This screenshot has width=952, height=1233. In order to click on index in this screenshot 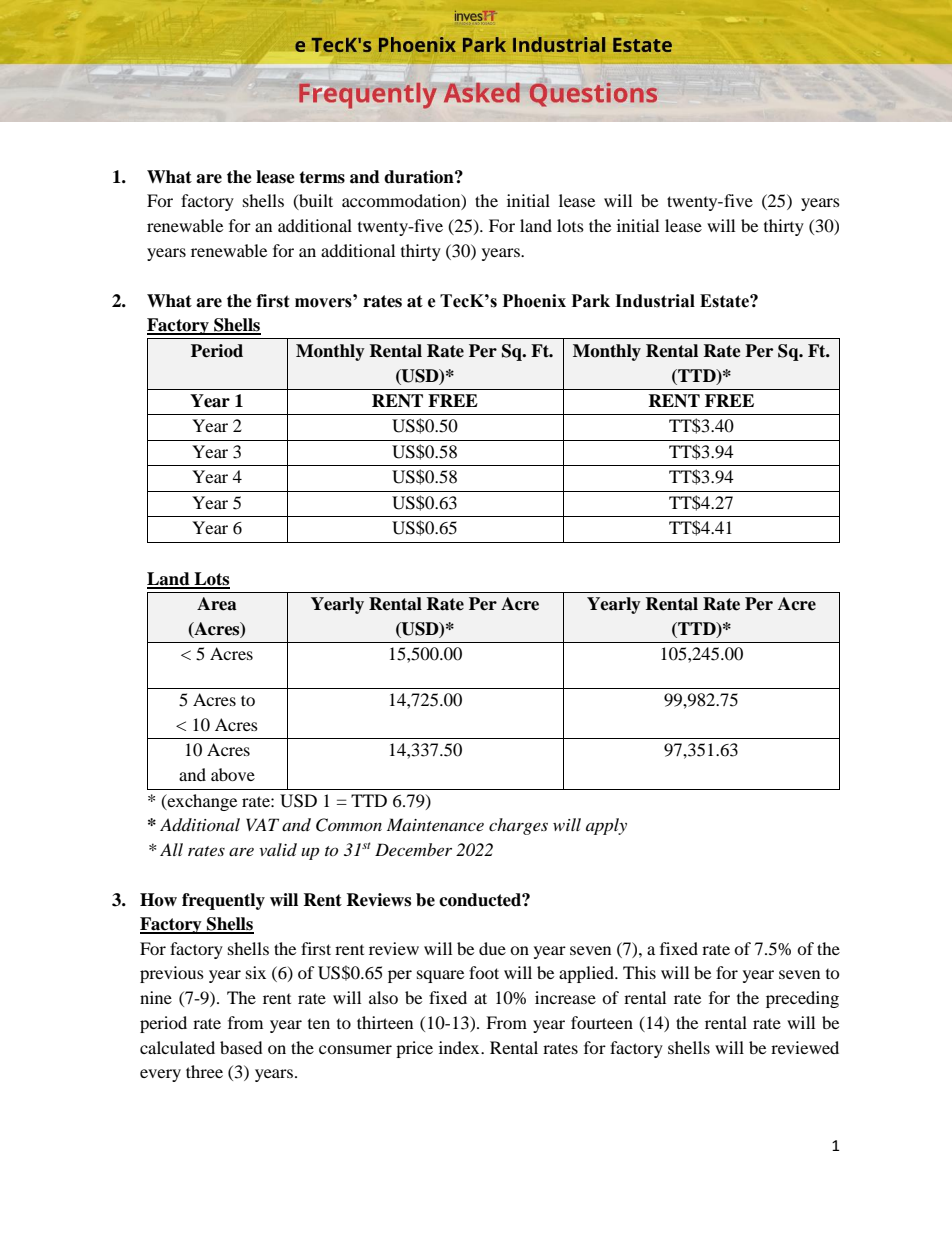, I will do `click(460, 1047)`.
